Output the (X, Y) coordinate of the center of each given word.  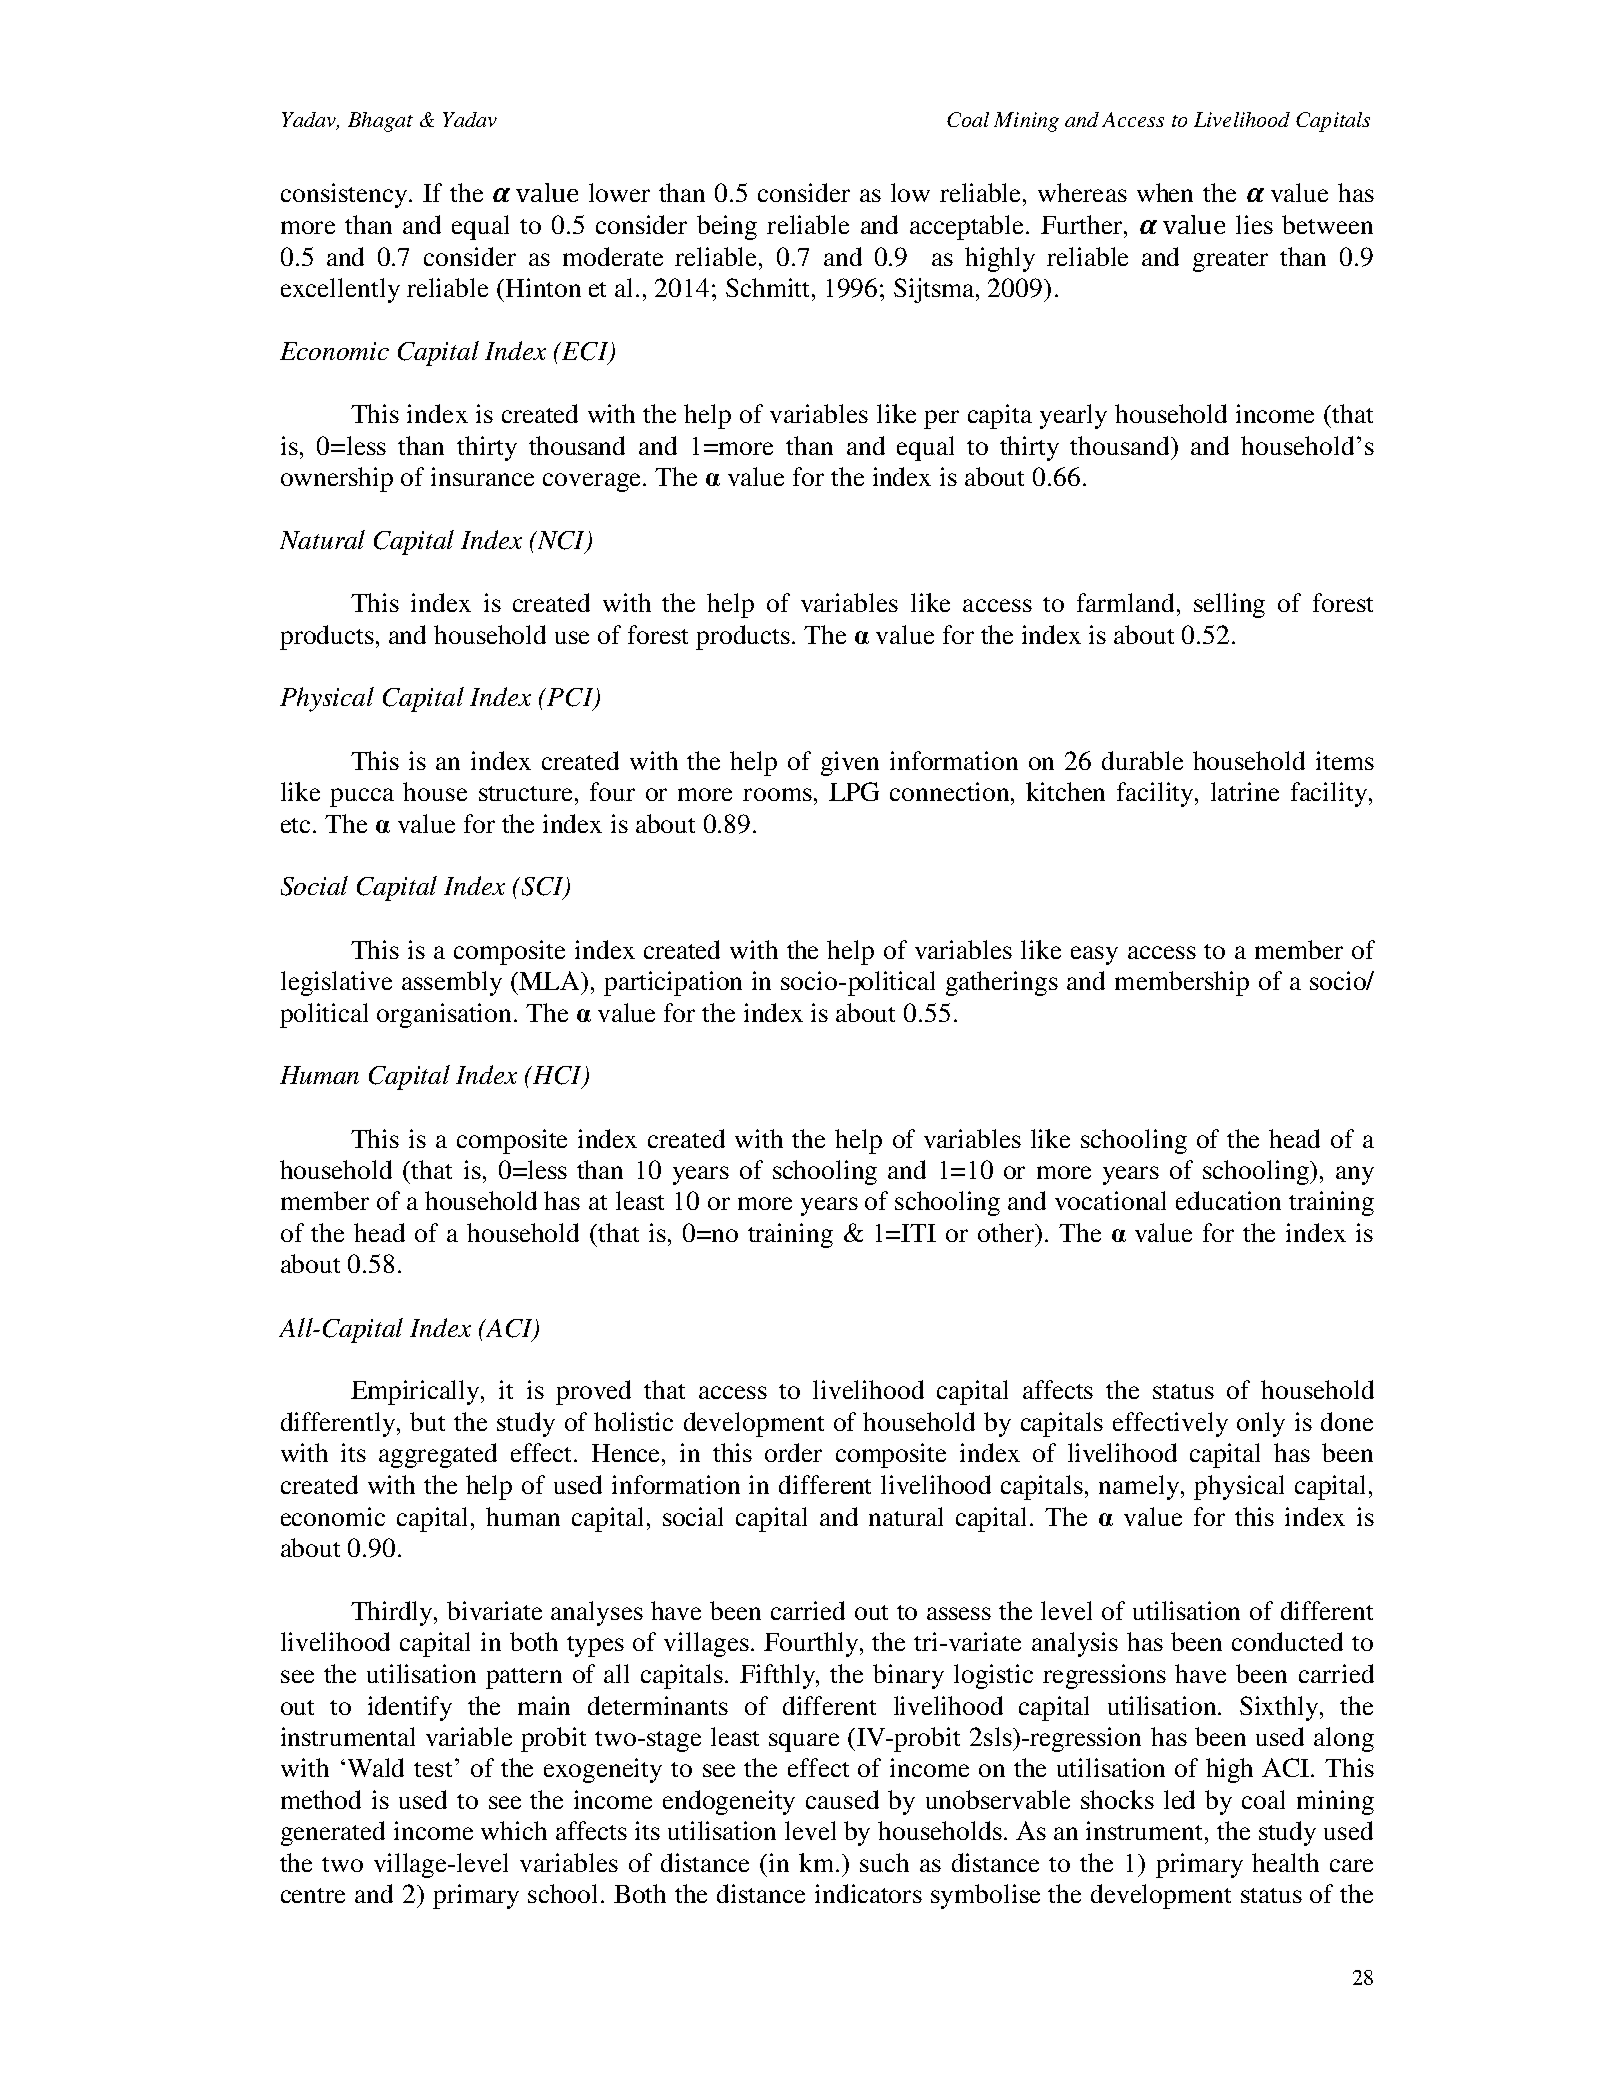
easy (1094, 955)
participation (673, 983)
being (727, 227)
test (433, 1769)
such (884, 1862)
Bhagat (380, 122)
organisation (446, 1015)
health (1285, 1862)
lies (1254, 224)
